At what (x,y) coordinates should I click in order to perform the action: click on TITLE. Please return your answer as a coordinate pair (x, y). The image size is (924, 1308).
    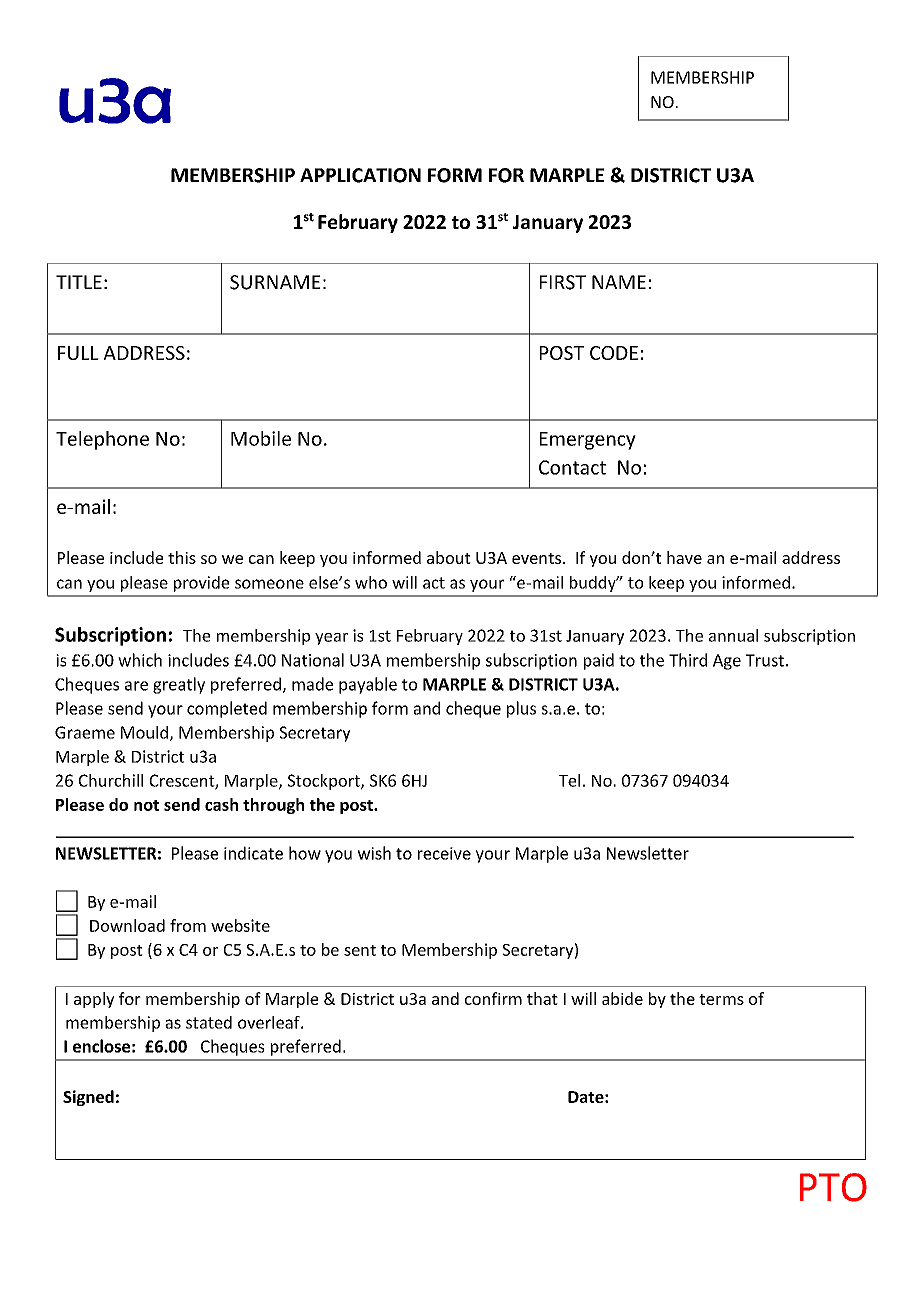
    Looking at the image, I should click on (79, 282).
